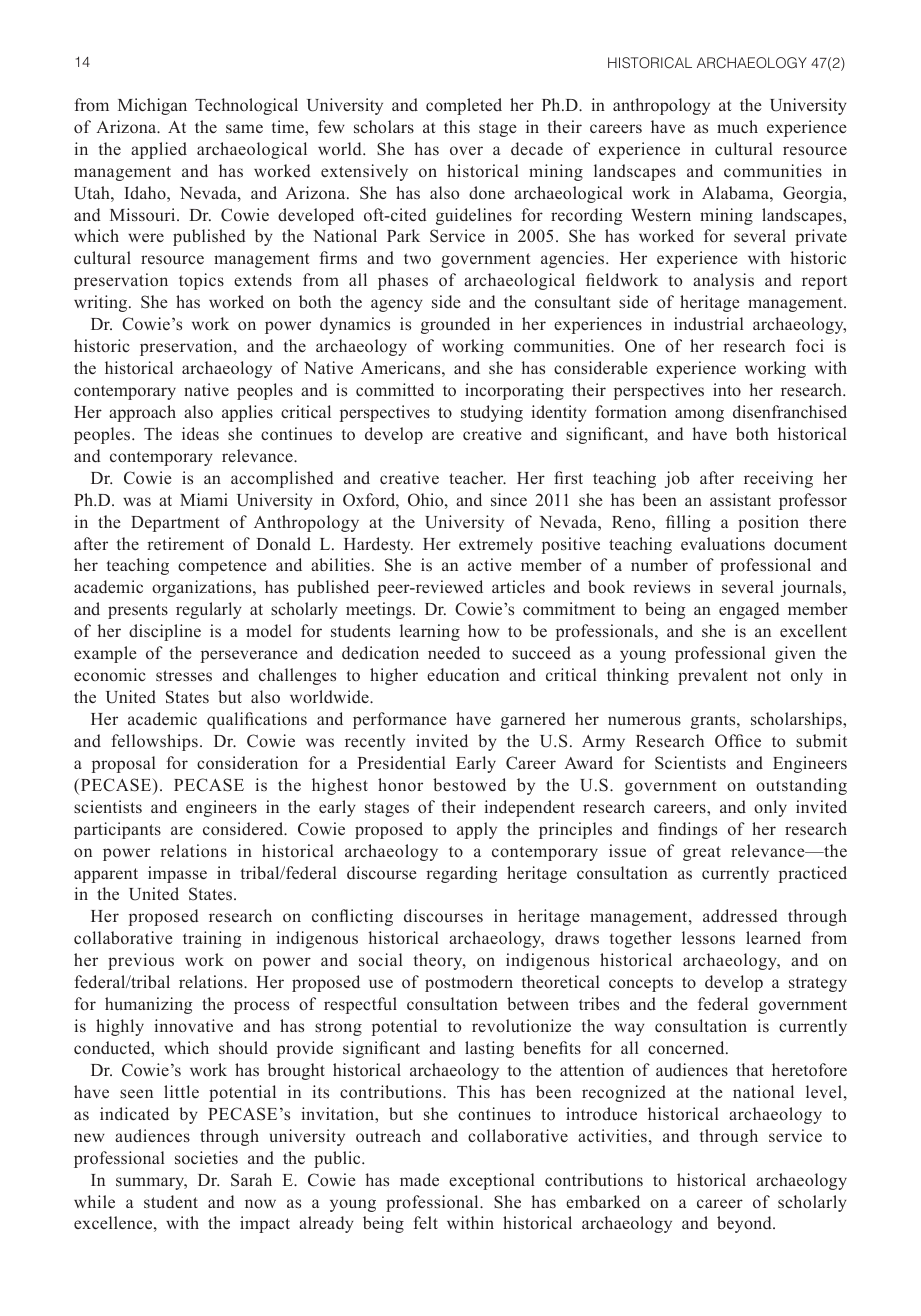  I want to click on applied, so click(159, 150).
